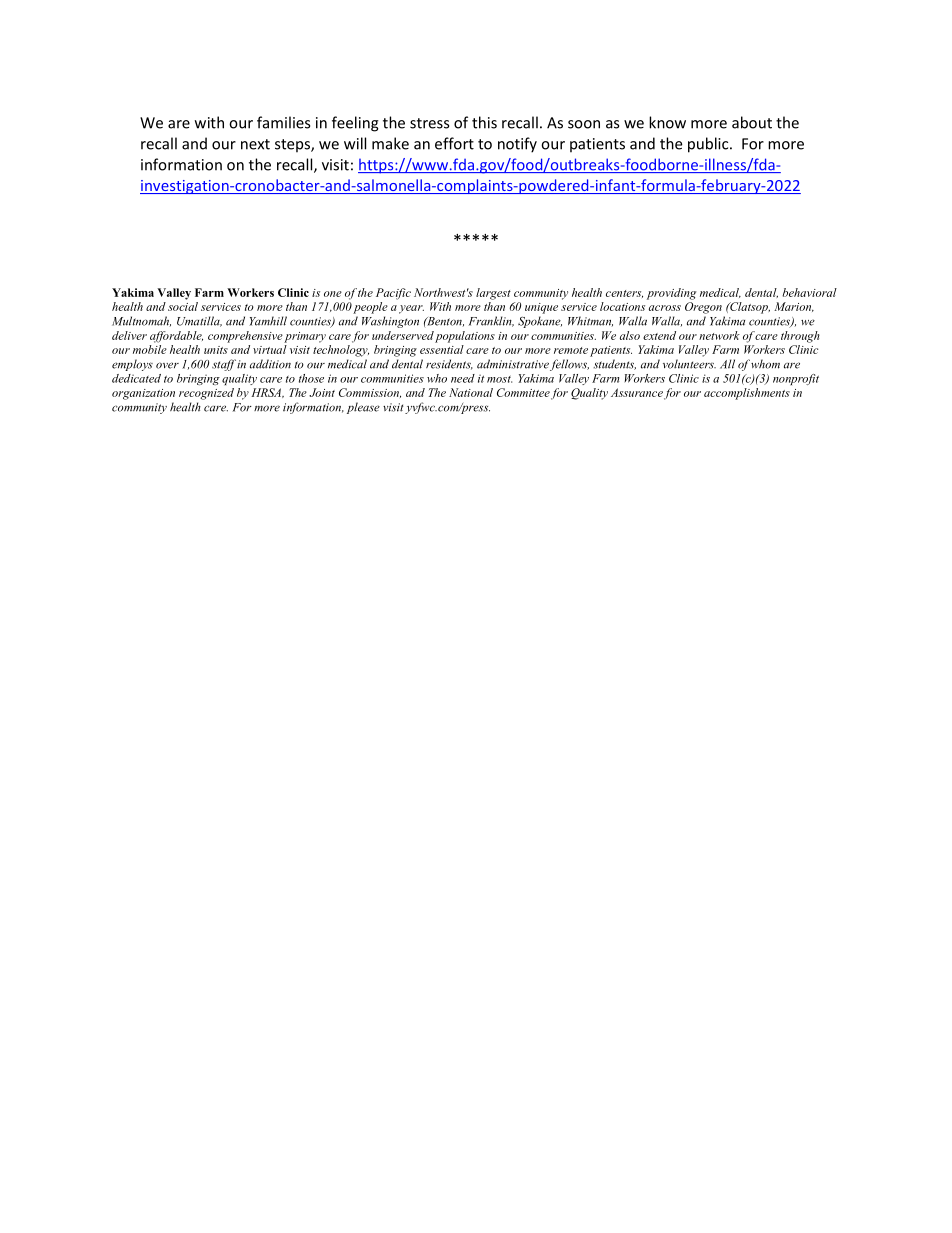 Image resolution: width=952 pixels, height=1233 pixels. Describe the element at coordinates (493, 294) in the image. I see `largest` at that location.
